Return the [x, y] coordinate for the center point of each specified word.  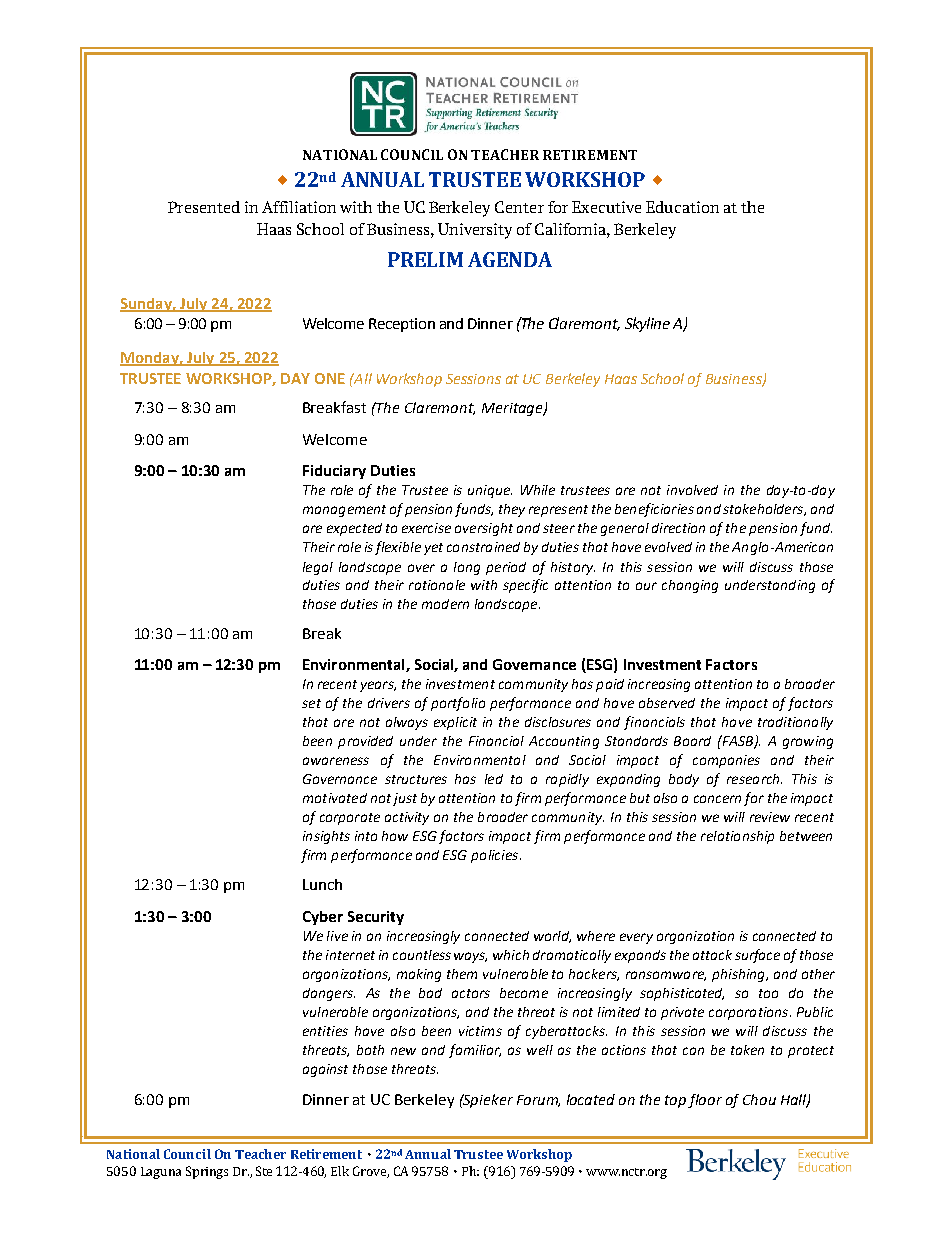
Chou [759, 1099]
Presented [204, 207]
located [591, 1099]
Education [682, 207]
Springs [207, 1172]
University [475, 231]
